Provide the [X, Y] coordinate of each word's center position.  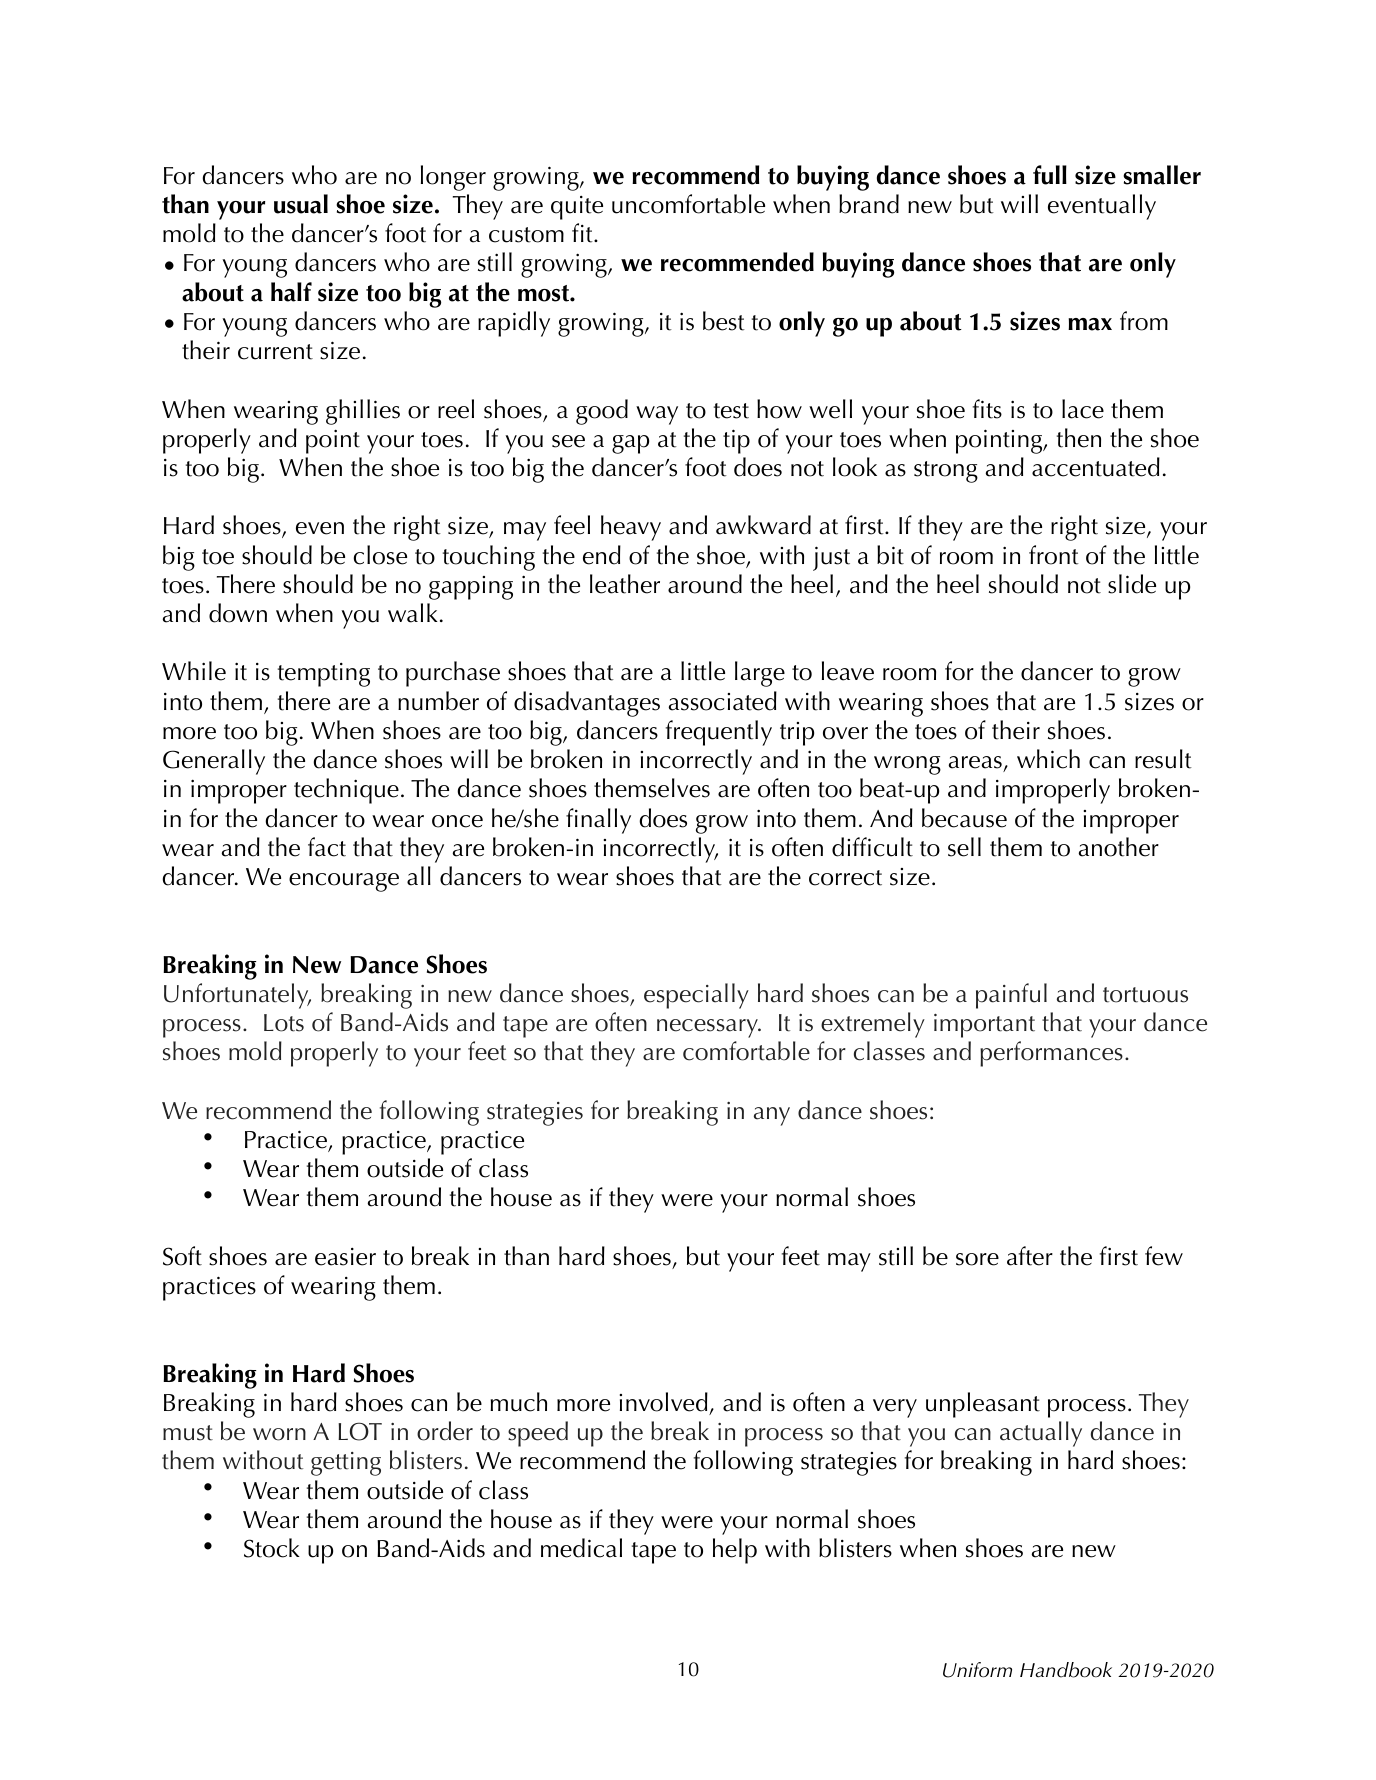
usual [301, 204]
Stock [272, 1548]
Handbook [1066, 1670]
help [735, 1551]
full [1050, 175]
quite [577, 208]
